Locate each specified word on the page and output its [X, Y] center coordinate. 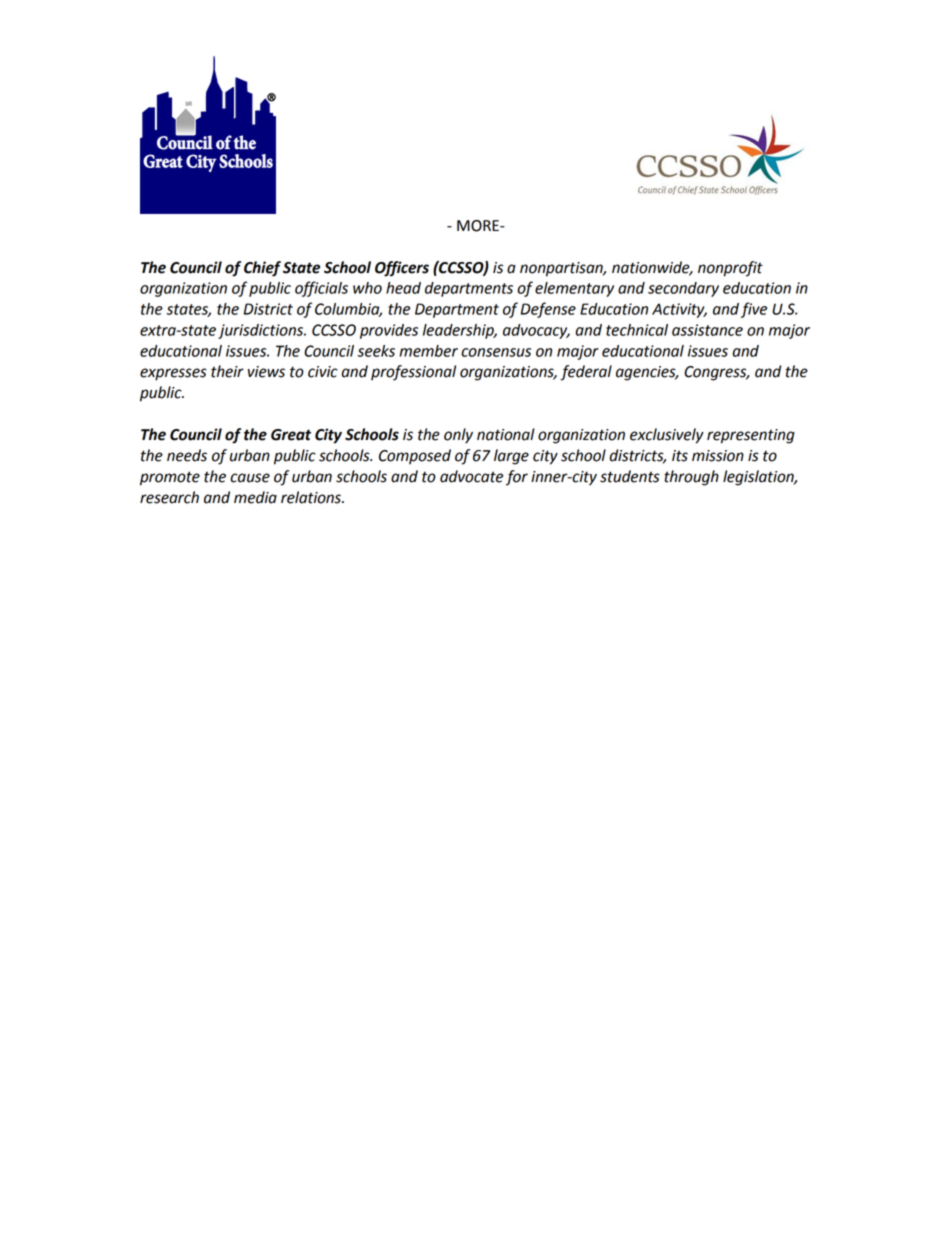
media [255, 497]
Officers [402, 269]
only [458, 436]
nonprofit [730, 269]
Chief [262, 269]
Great [291, 435]
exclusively [667, 436]
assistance [707, 330]
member [428, 351]
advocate [471, 476]
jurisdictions [262, 331]
